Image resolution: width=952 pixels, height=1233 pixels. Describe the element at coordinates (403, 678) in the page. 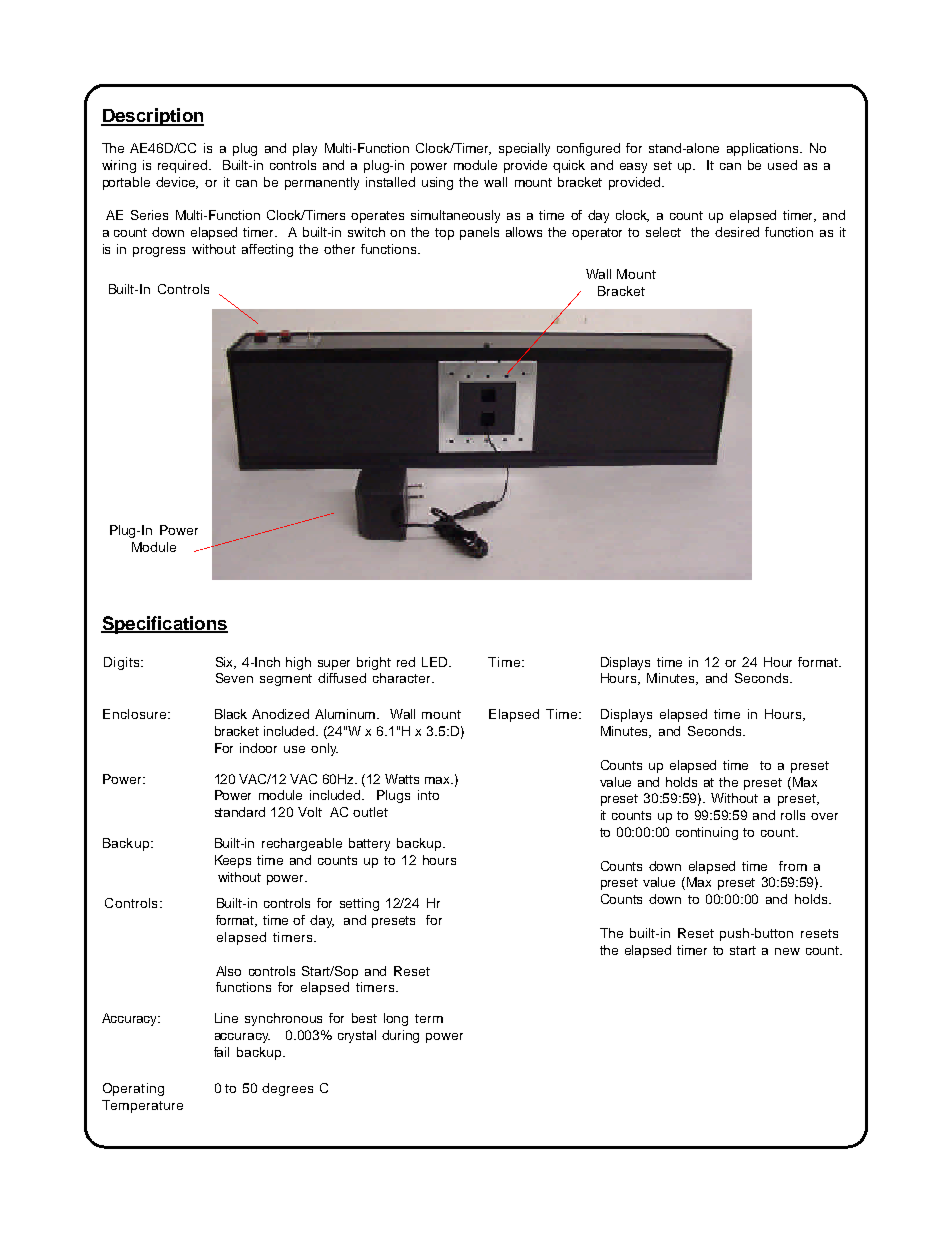

I see `character` at that location.
